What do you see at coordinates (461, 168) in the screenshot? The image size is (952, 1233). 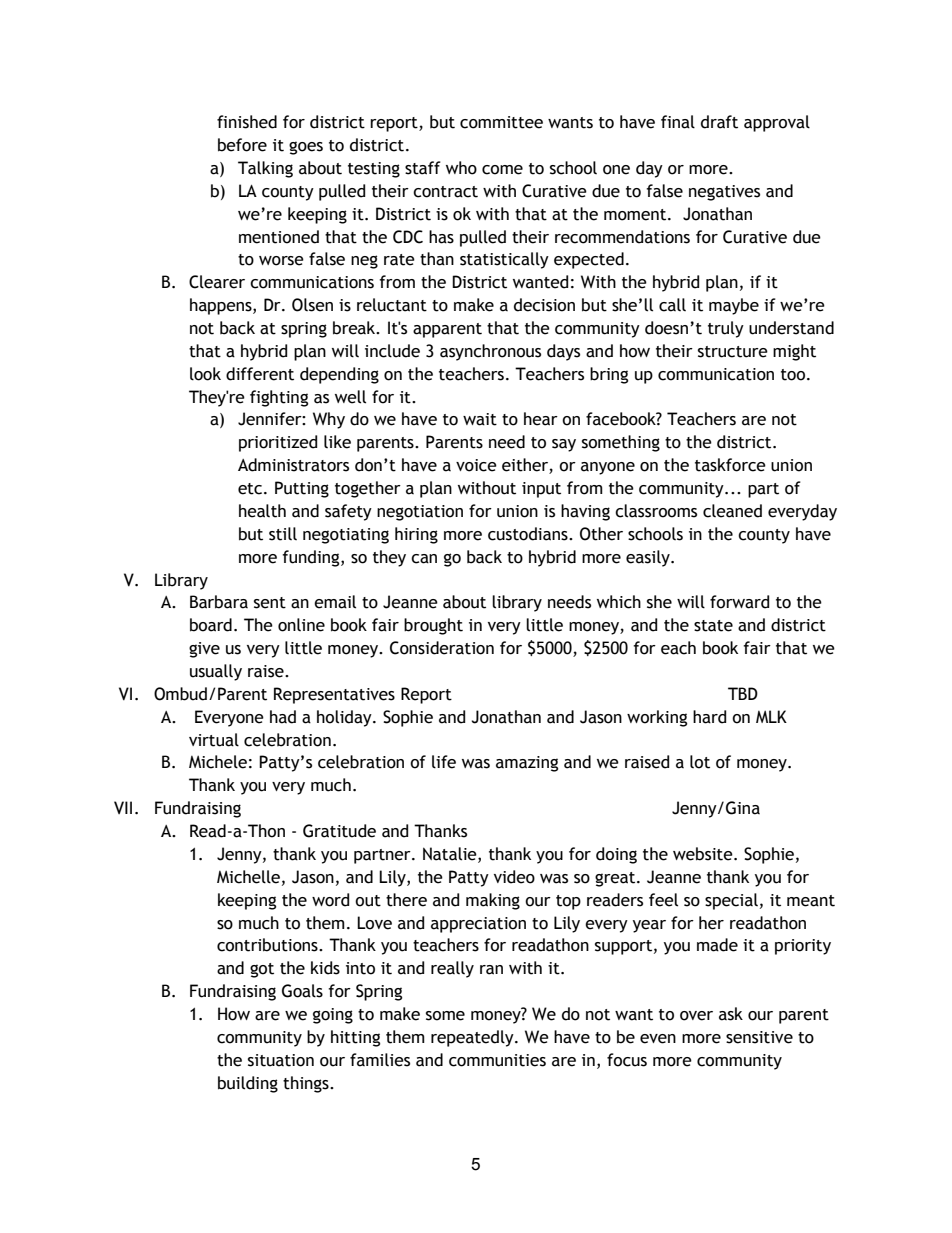 I see `who` at bounding box center [461, 168].
